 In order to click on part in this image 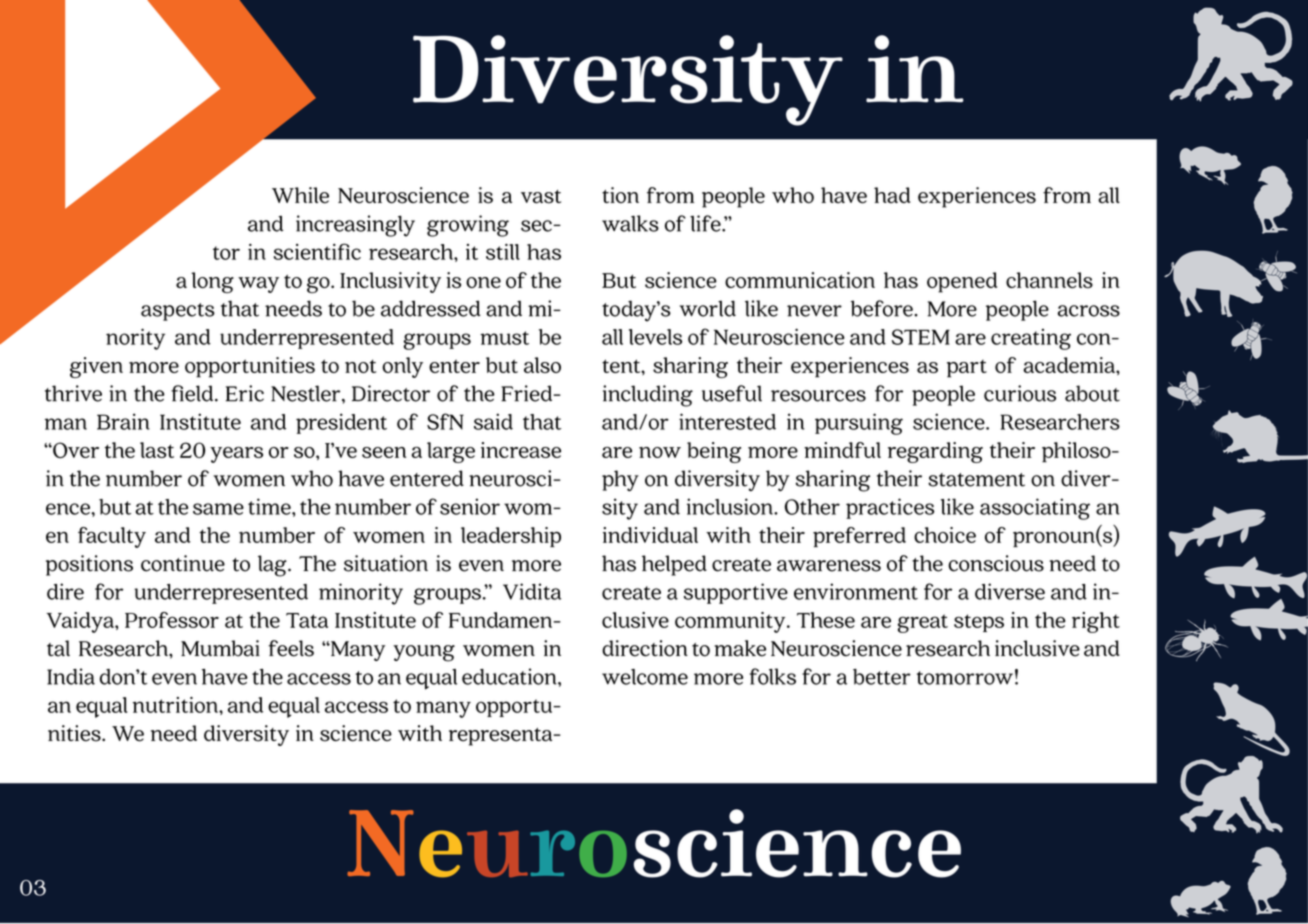, I will do `click(967, 369)`.
